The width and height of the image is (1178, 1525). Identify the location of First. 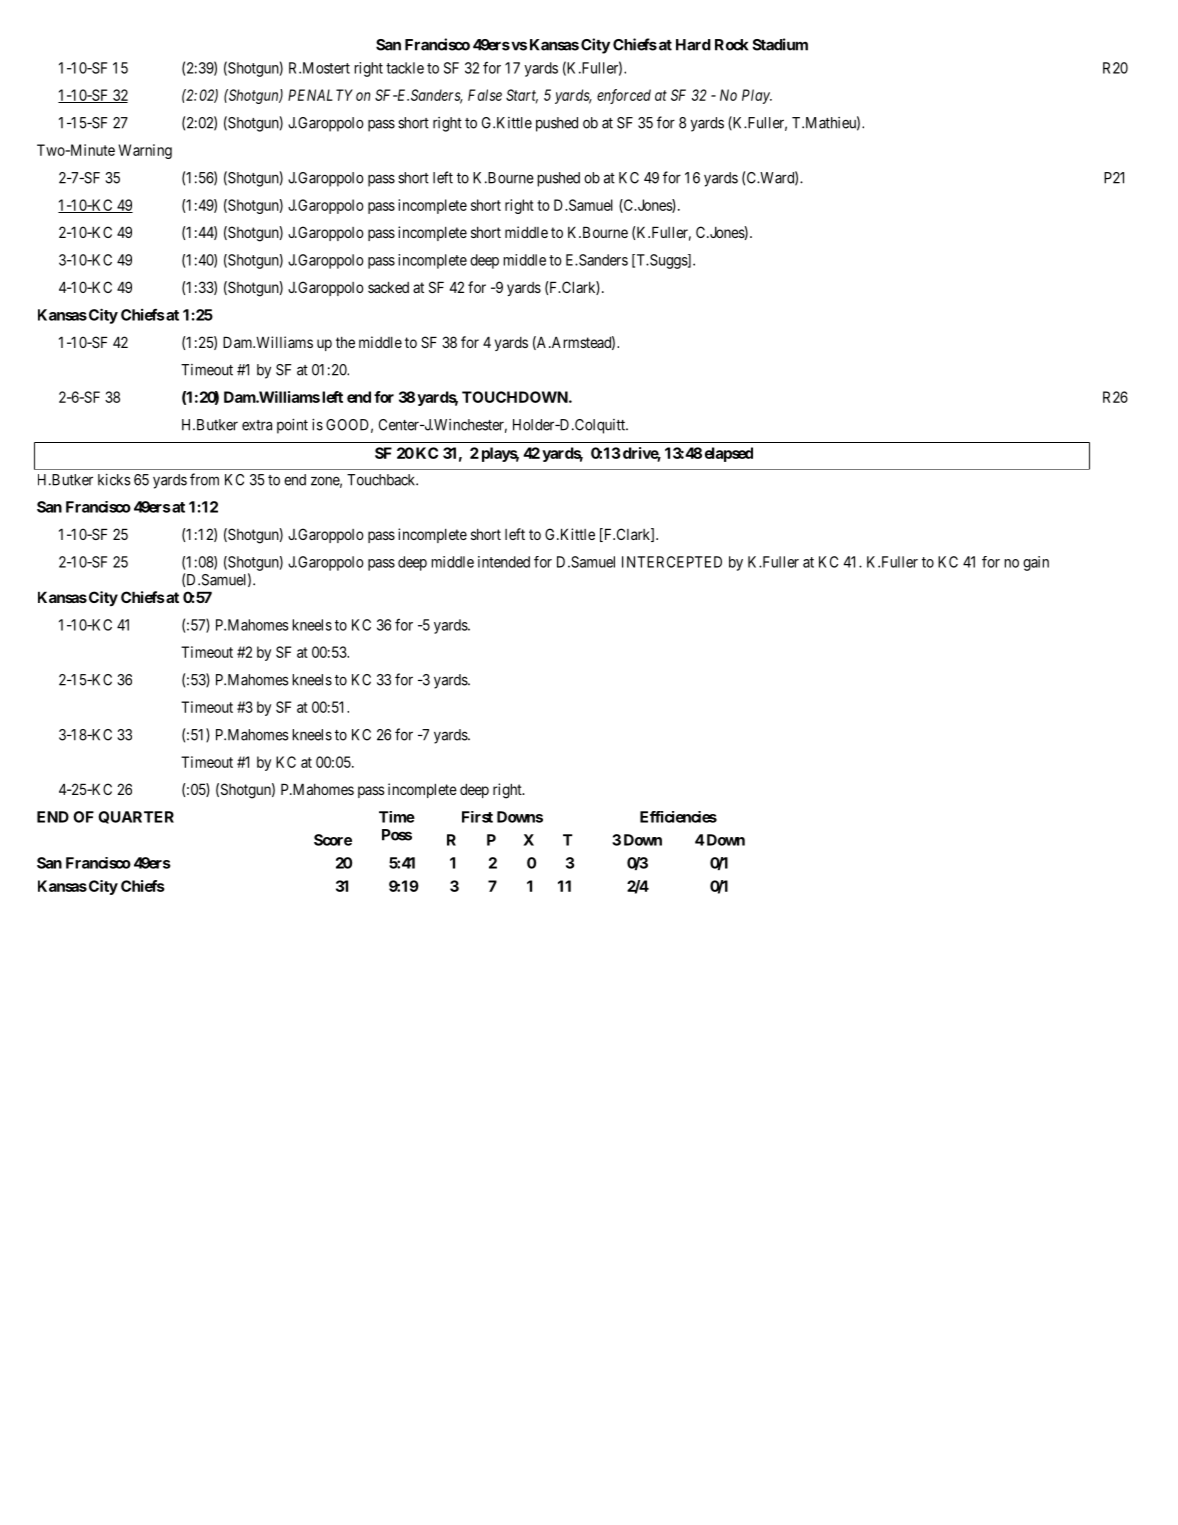
(477, 817).
